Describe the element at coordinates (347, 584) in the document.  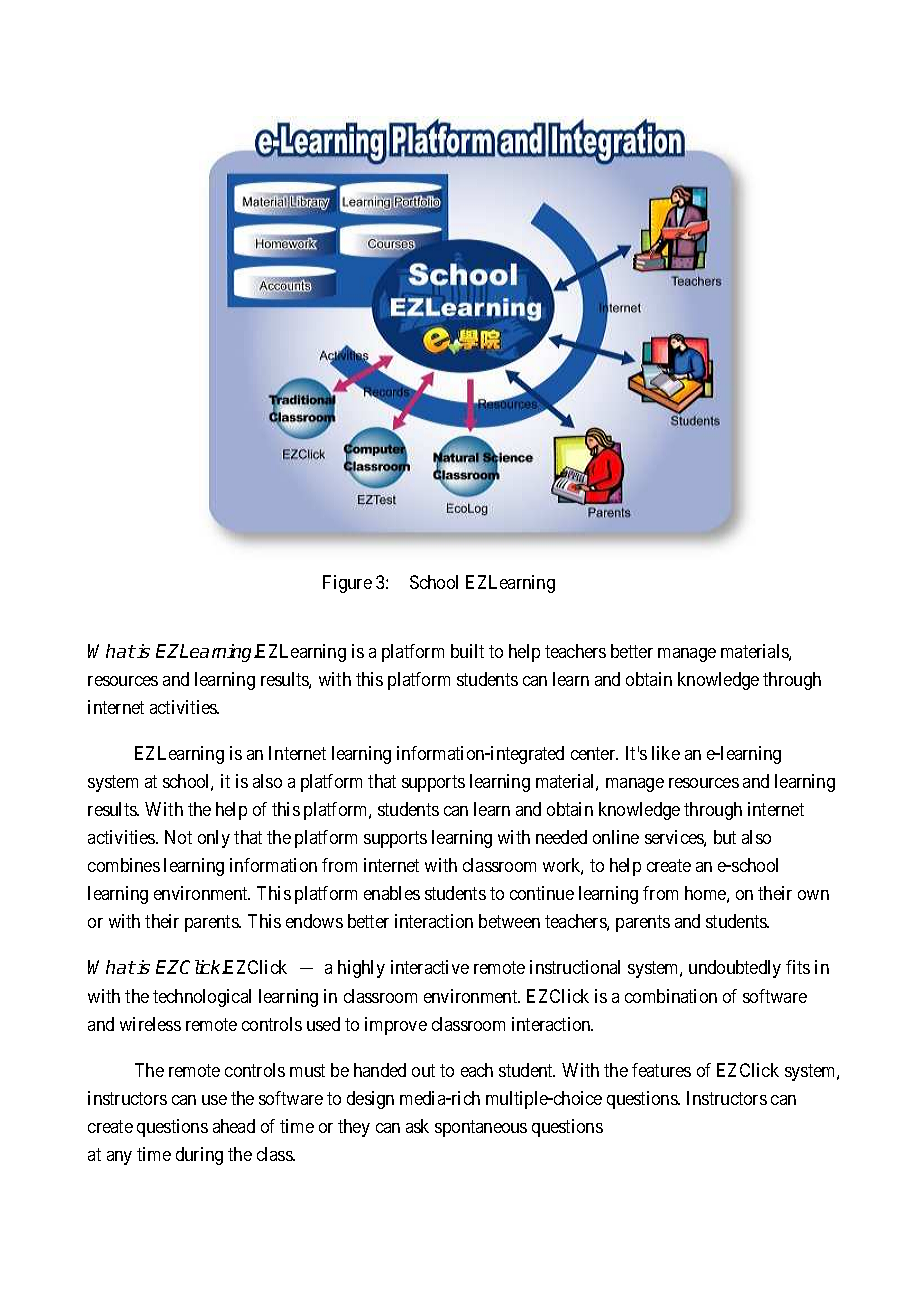
I see `Figure` at that location.
